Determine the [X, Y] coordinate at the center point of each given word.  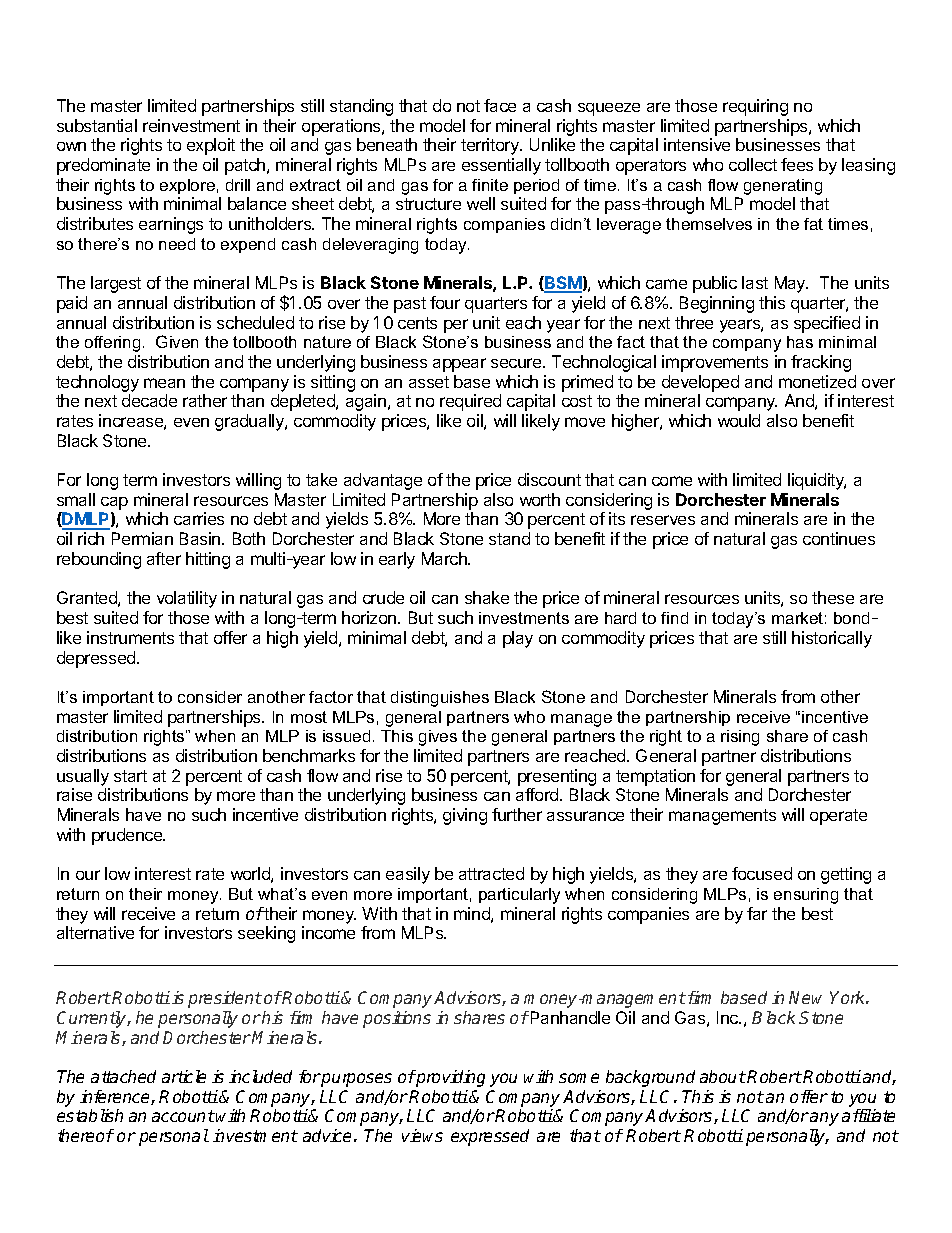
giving [465, 816]
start [130, 776]
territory [491, 146]
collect [753, 164]
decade [149, 400]
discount [549, 479]
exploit [211, 146]
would [739, 420]
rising [740, 738]
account [183, 1116]
